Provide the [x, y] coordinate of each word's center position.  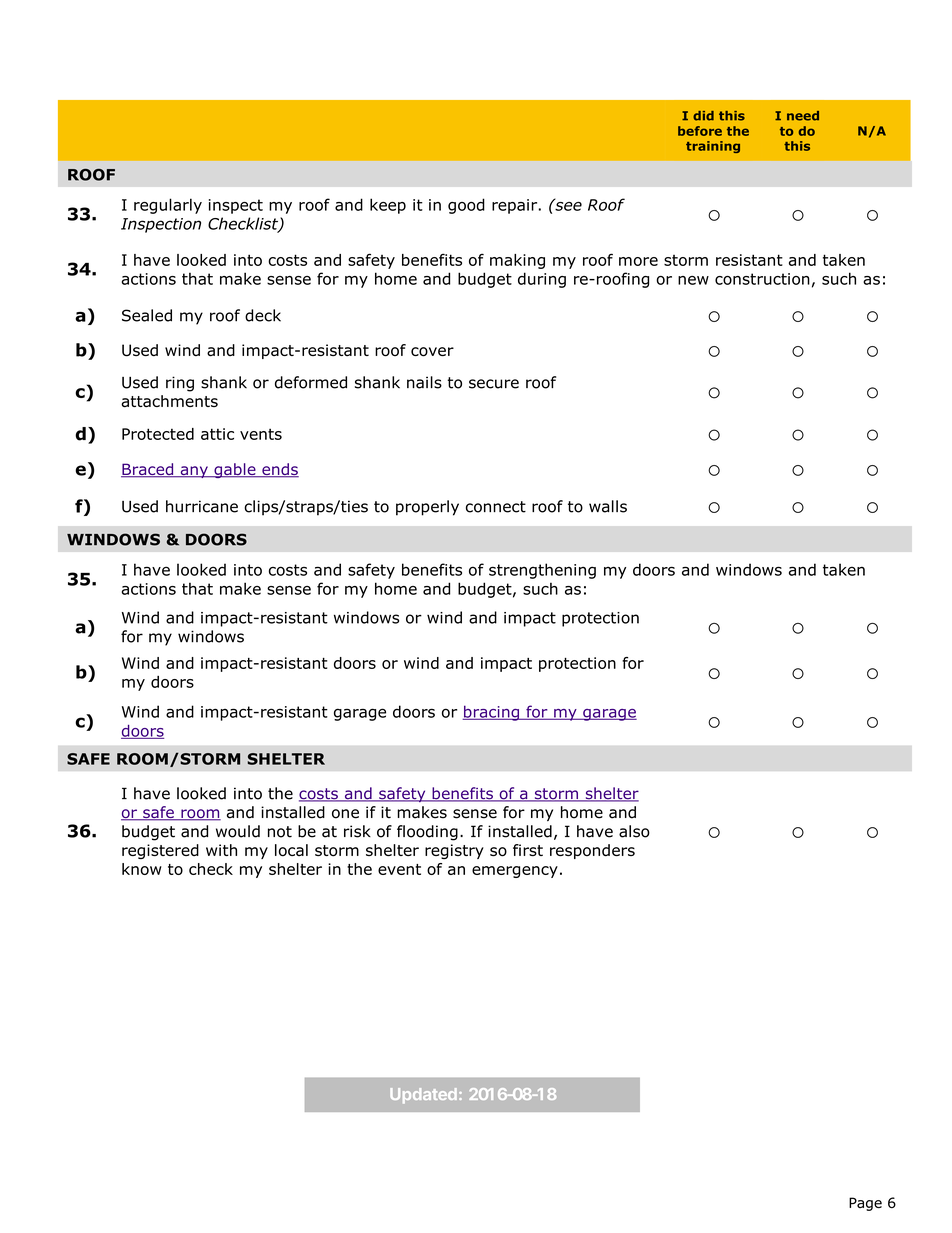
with [221, 850]
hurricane [202, 506]
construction [762, 279]
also [634, 831]
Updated [423, 1096]
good [466, 206]
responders [592, 851]
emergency [515, 872]
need [803, 116]
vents [261, 434]
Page [865, 1204]
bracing [492, 713]
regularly [168, 206]
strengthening [542, 571]
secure [494, 384]
